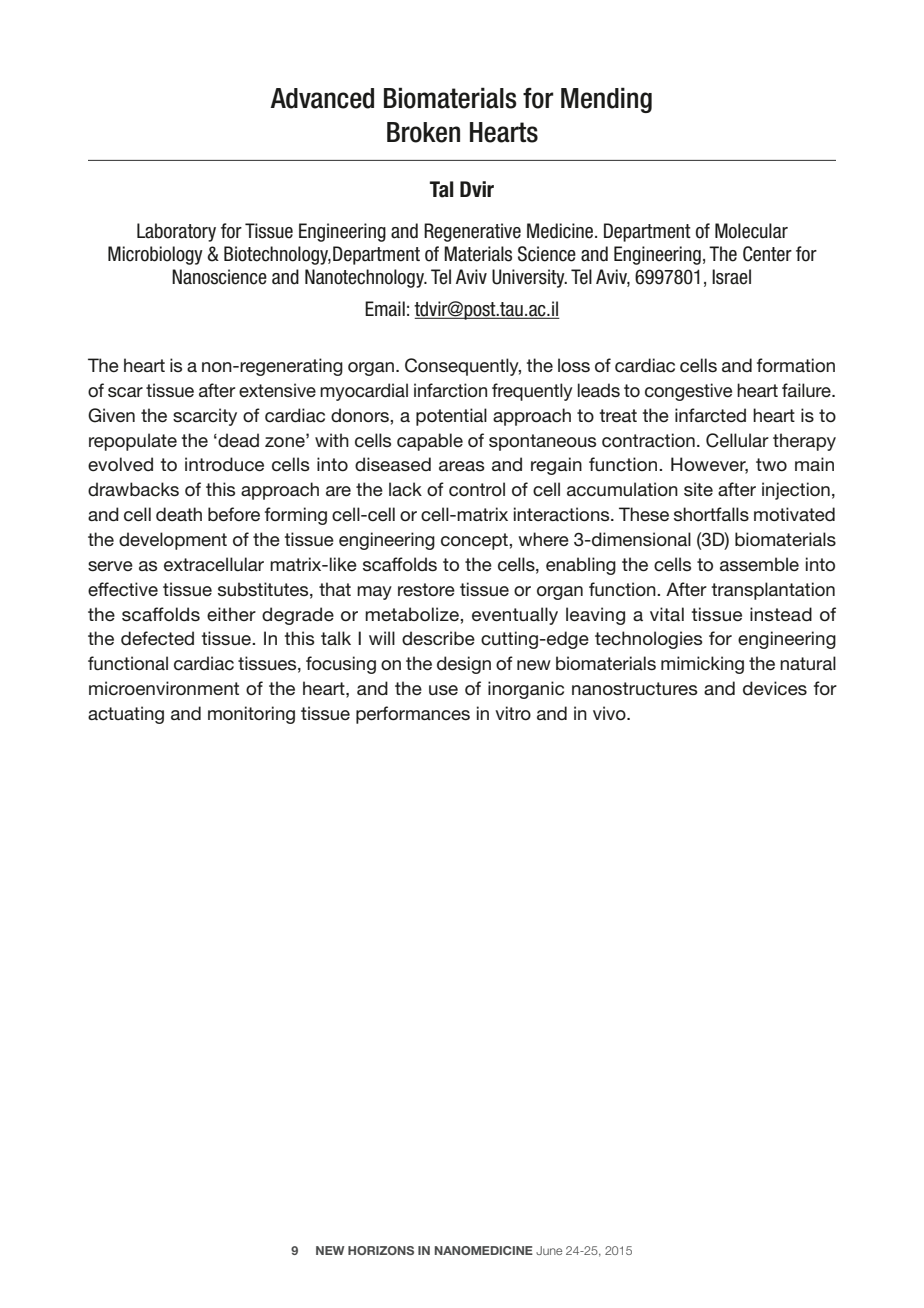 This image has width=924, height=1308. What do you see at coordinates (751, 231) in the image?
I see `Molecular` at bounding box center [751, 231].
